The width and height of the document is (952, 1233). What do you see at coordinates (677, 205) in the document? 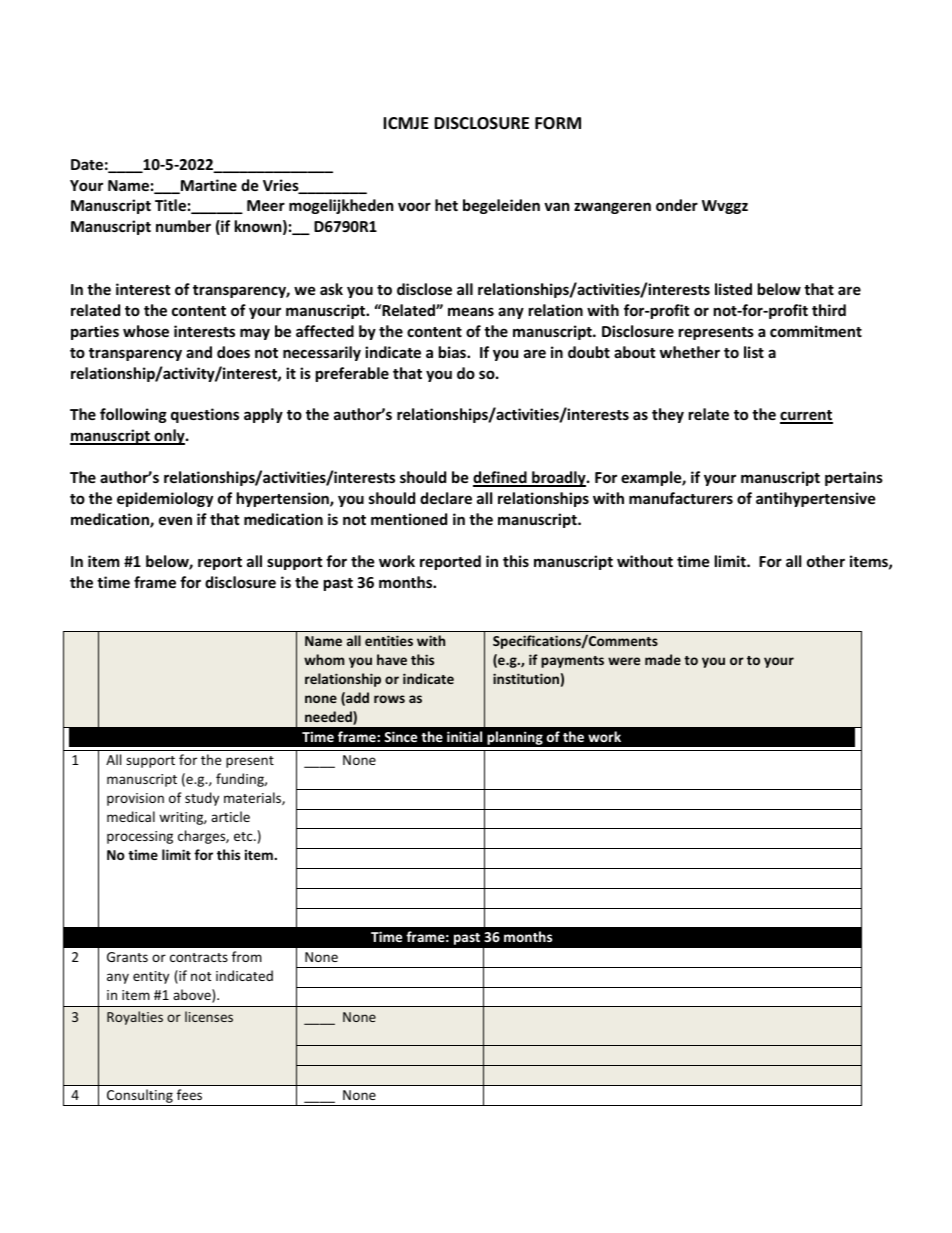
I see `onder` at bounding box center [677, 205].
